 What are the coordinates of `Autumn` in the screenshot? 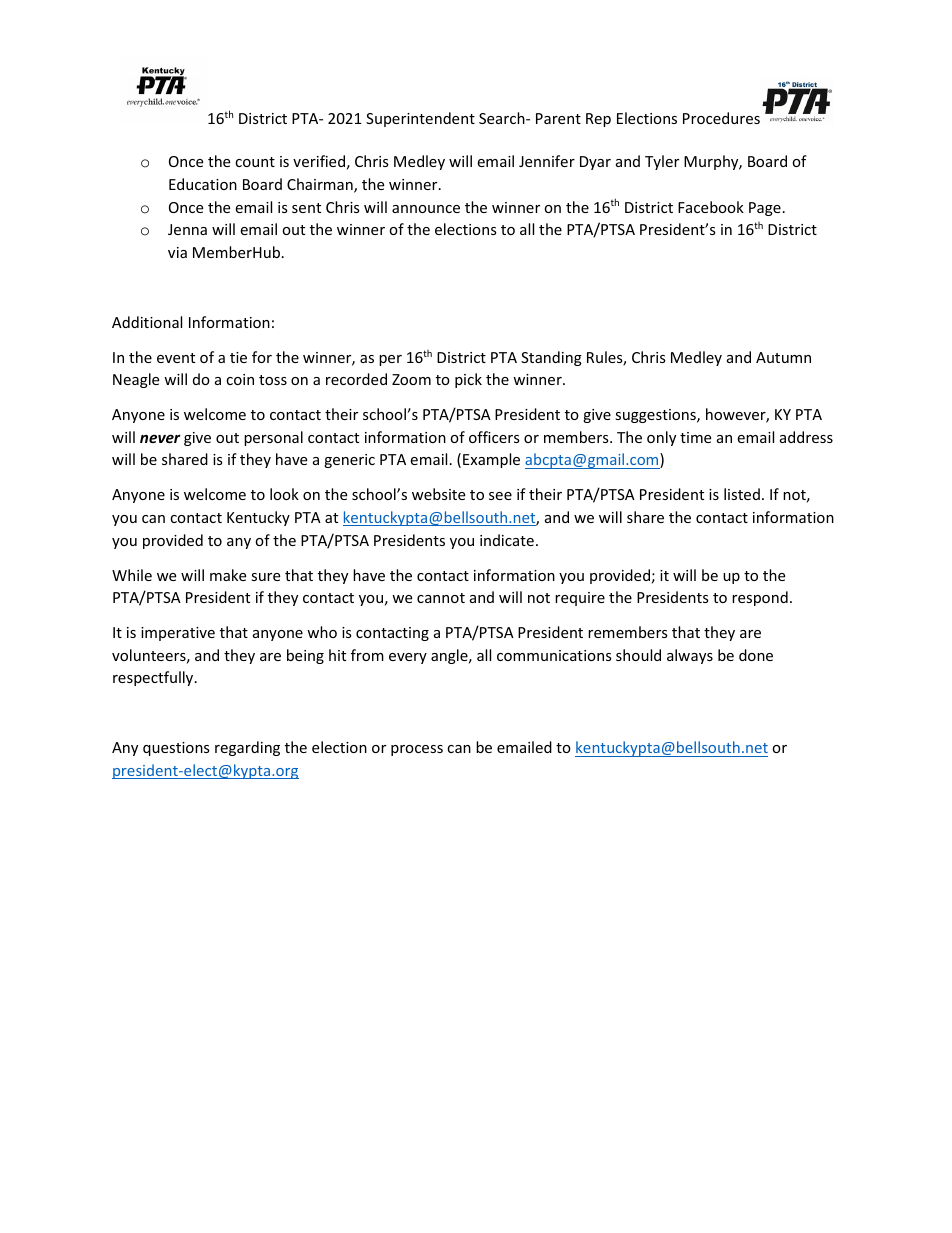 It's located at (783, 357).
